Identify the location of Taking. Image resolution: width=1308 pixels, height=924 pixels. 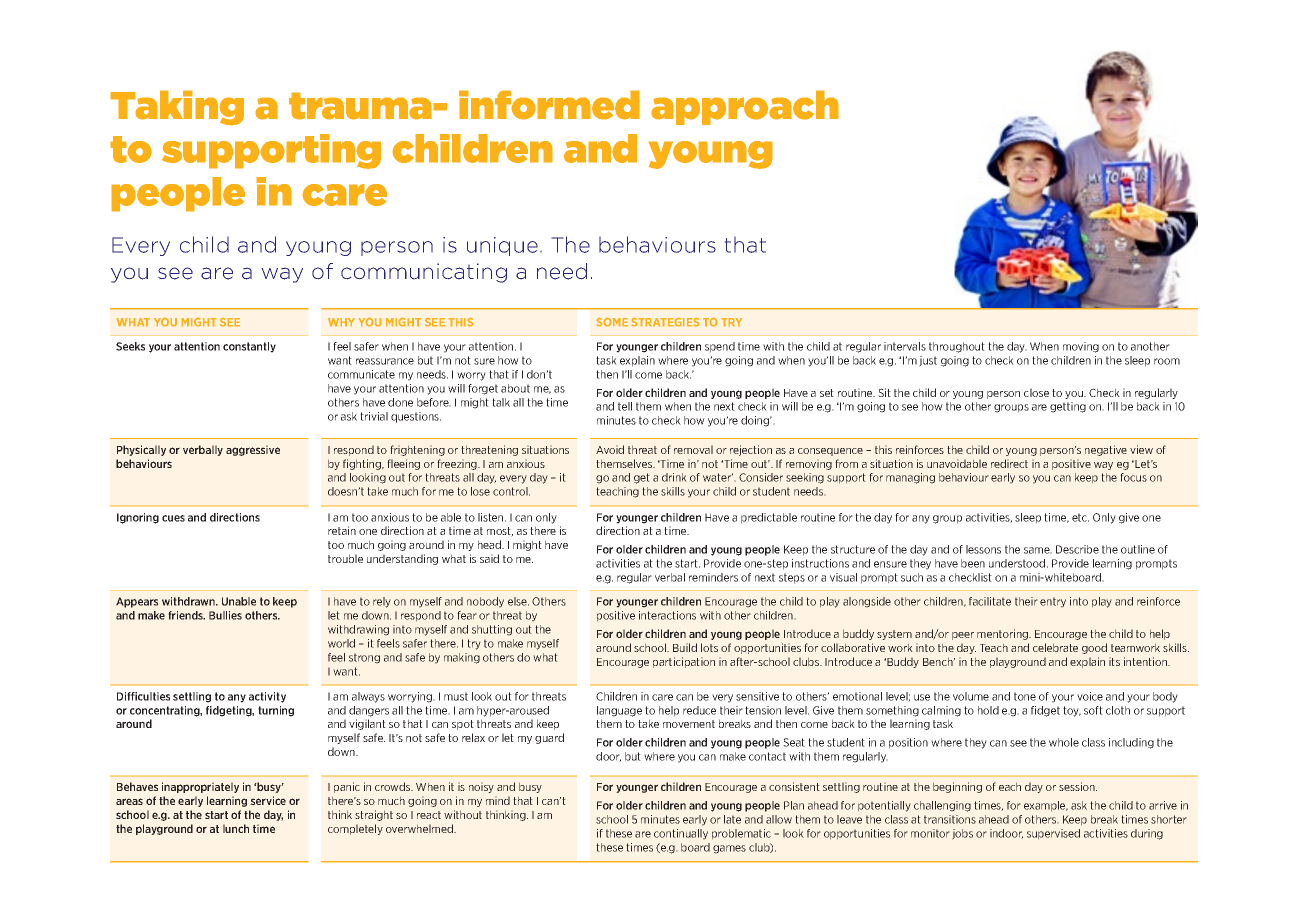
(177, 108).
